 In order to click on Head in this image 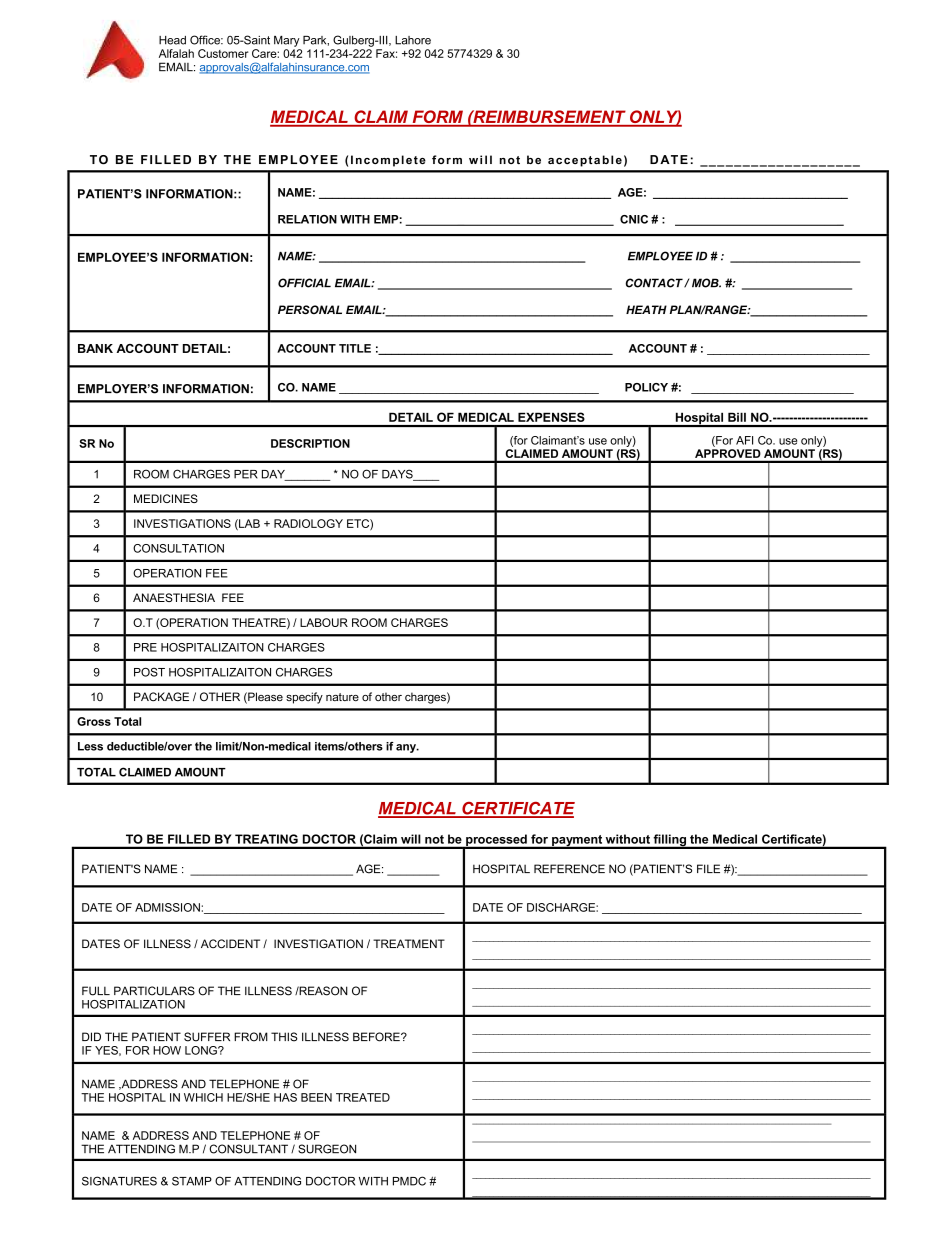, I will do `click(172, 40)`.
